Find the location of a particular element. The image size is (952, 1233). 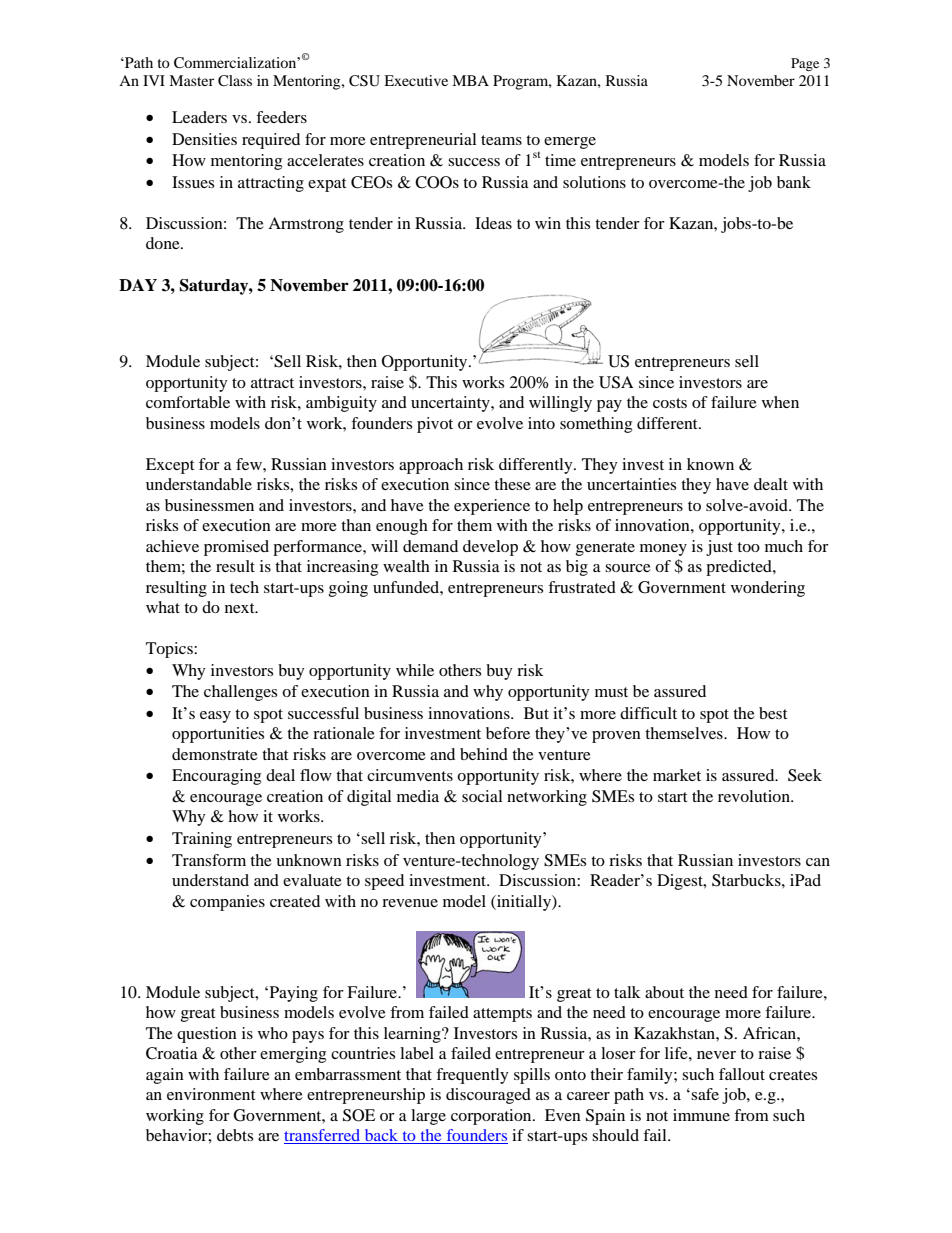

teams is located at coordinates (501, 140).
